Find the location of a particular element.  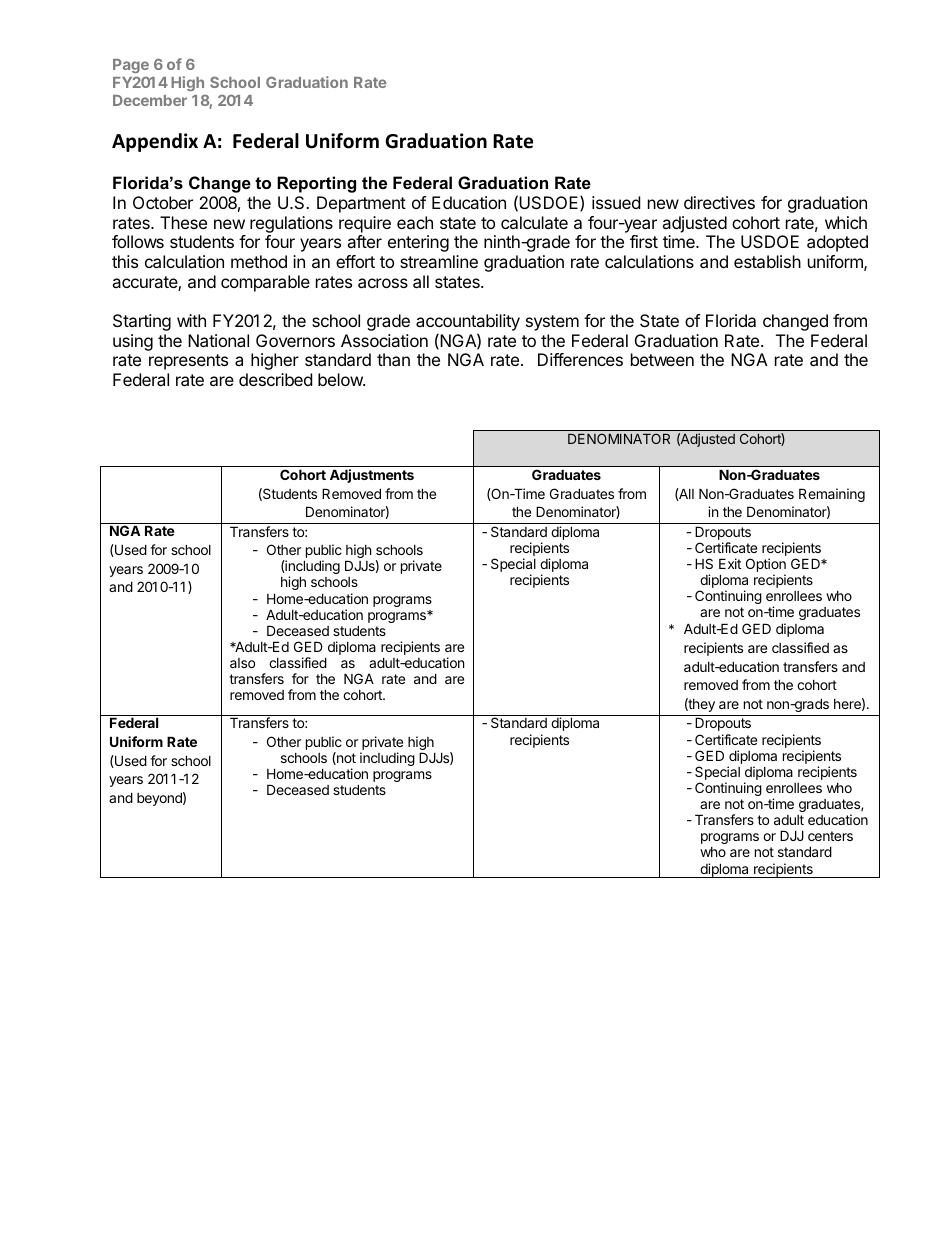

Adjustments is located at coordinates (372, 476).
